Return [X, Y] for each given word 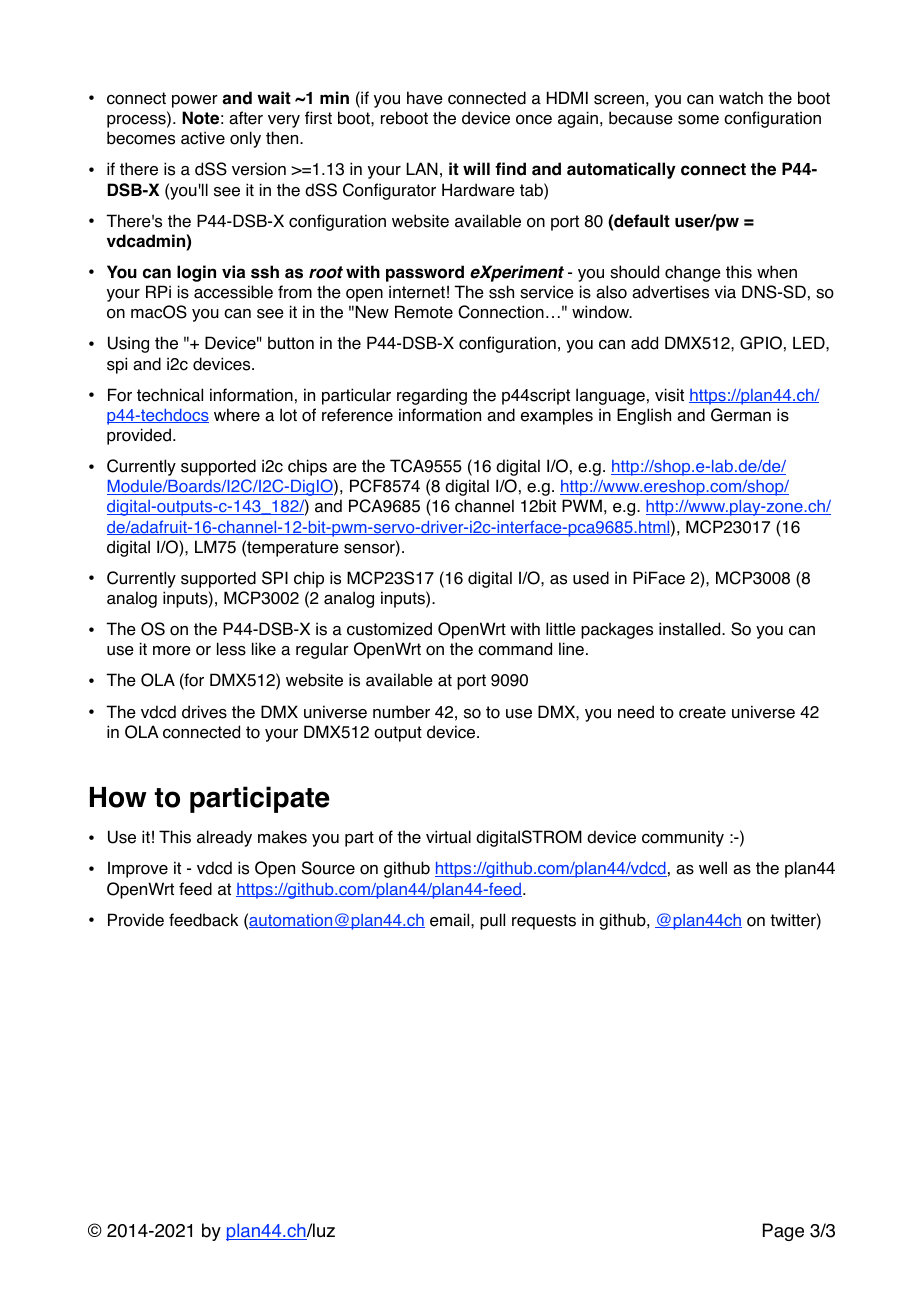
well [713, 868]
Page [783, 1232]
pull [492, 921]
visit [669, 395]
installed [691, 629]
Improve [138, 869]
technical [170, 395]
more [172, 651]
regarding [432, 396]
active [203, 138]
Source [328, 868]
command [515, 649]
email [451, 920]
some [698, 120]
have [425, 98]
